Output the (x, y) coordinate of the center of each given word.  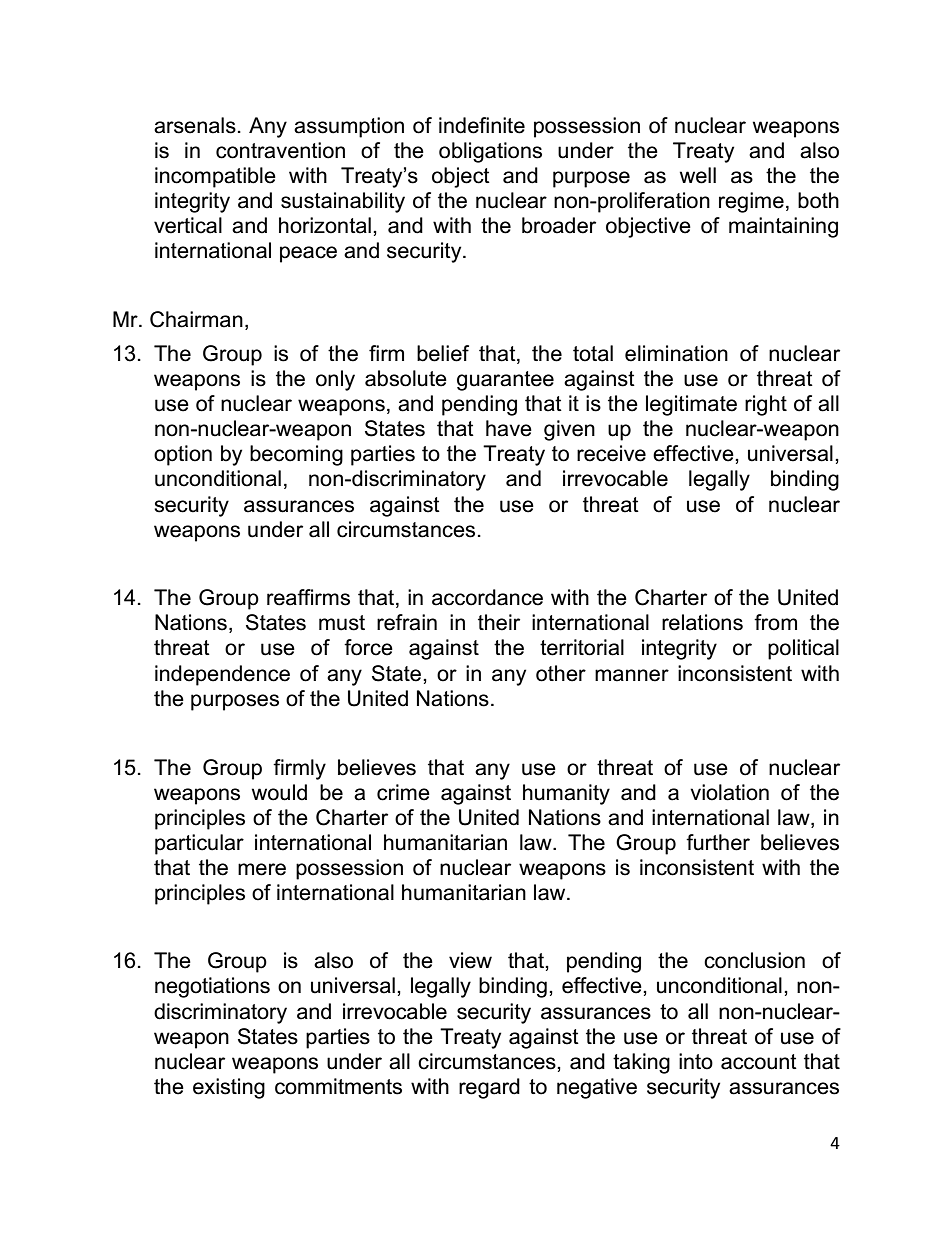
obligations (490, 152)
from (775, 622)
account (759, 1062)
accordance (487, 597)
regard (489, 1088)
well (698, 175)
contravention (280, 150)
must (342, 623)
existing (229, 1088)
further (718, 842)
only (335, 380)
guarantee (505, 381)
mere (262, 869)
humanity (566, 794)
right (766, 405)
